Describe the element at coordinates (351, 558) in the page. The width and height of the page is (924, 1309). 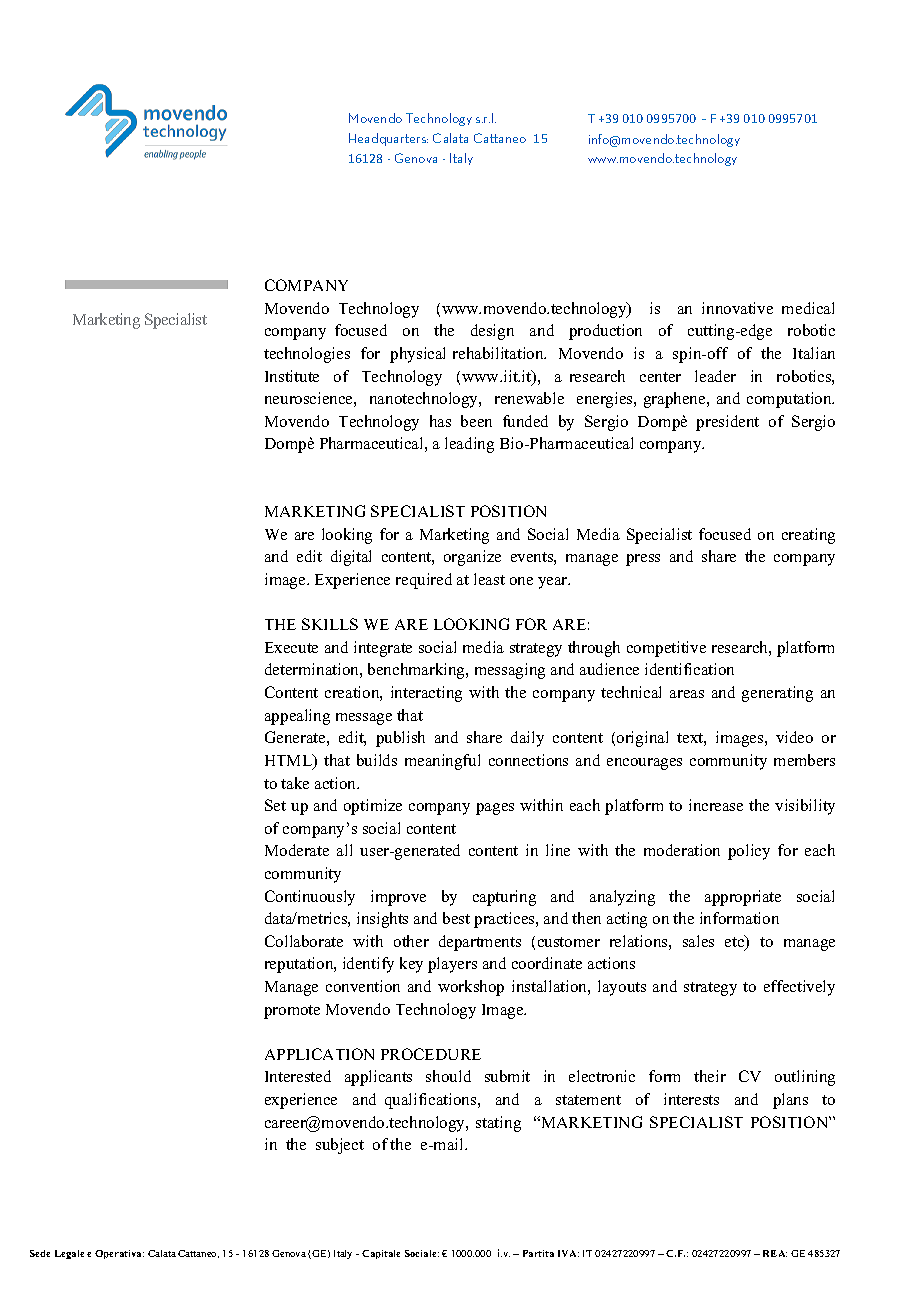
I see `digital` at that location.
